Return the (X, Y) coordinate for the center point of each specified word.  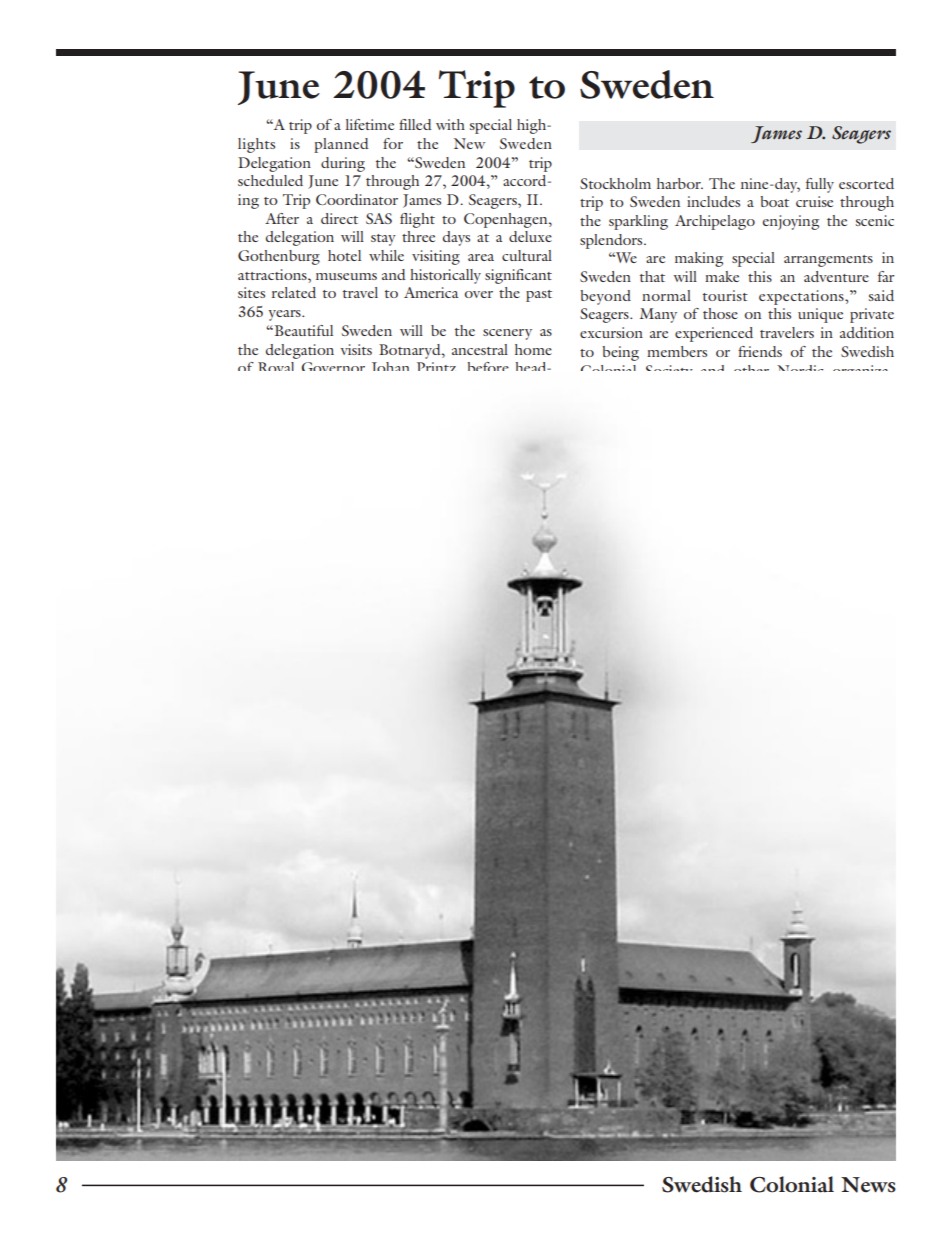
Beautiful (302, 330)
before (488, 366)
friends (760, 351)
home (533, 349)
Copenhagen (507, 220)
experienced (714, 334)
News (868, 1185)
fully (820, 185)
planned (341, 145)
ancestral (480, 349)
